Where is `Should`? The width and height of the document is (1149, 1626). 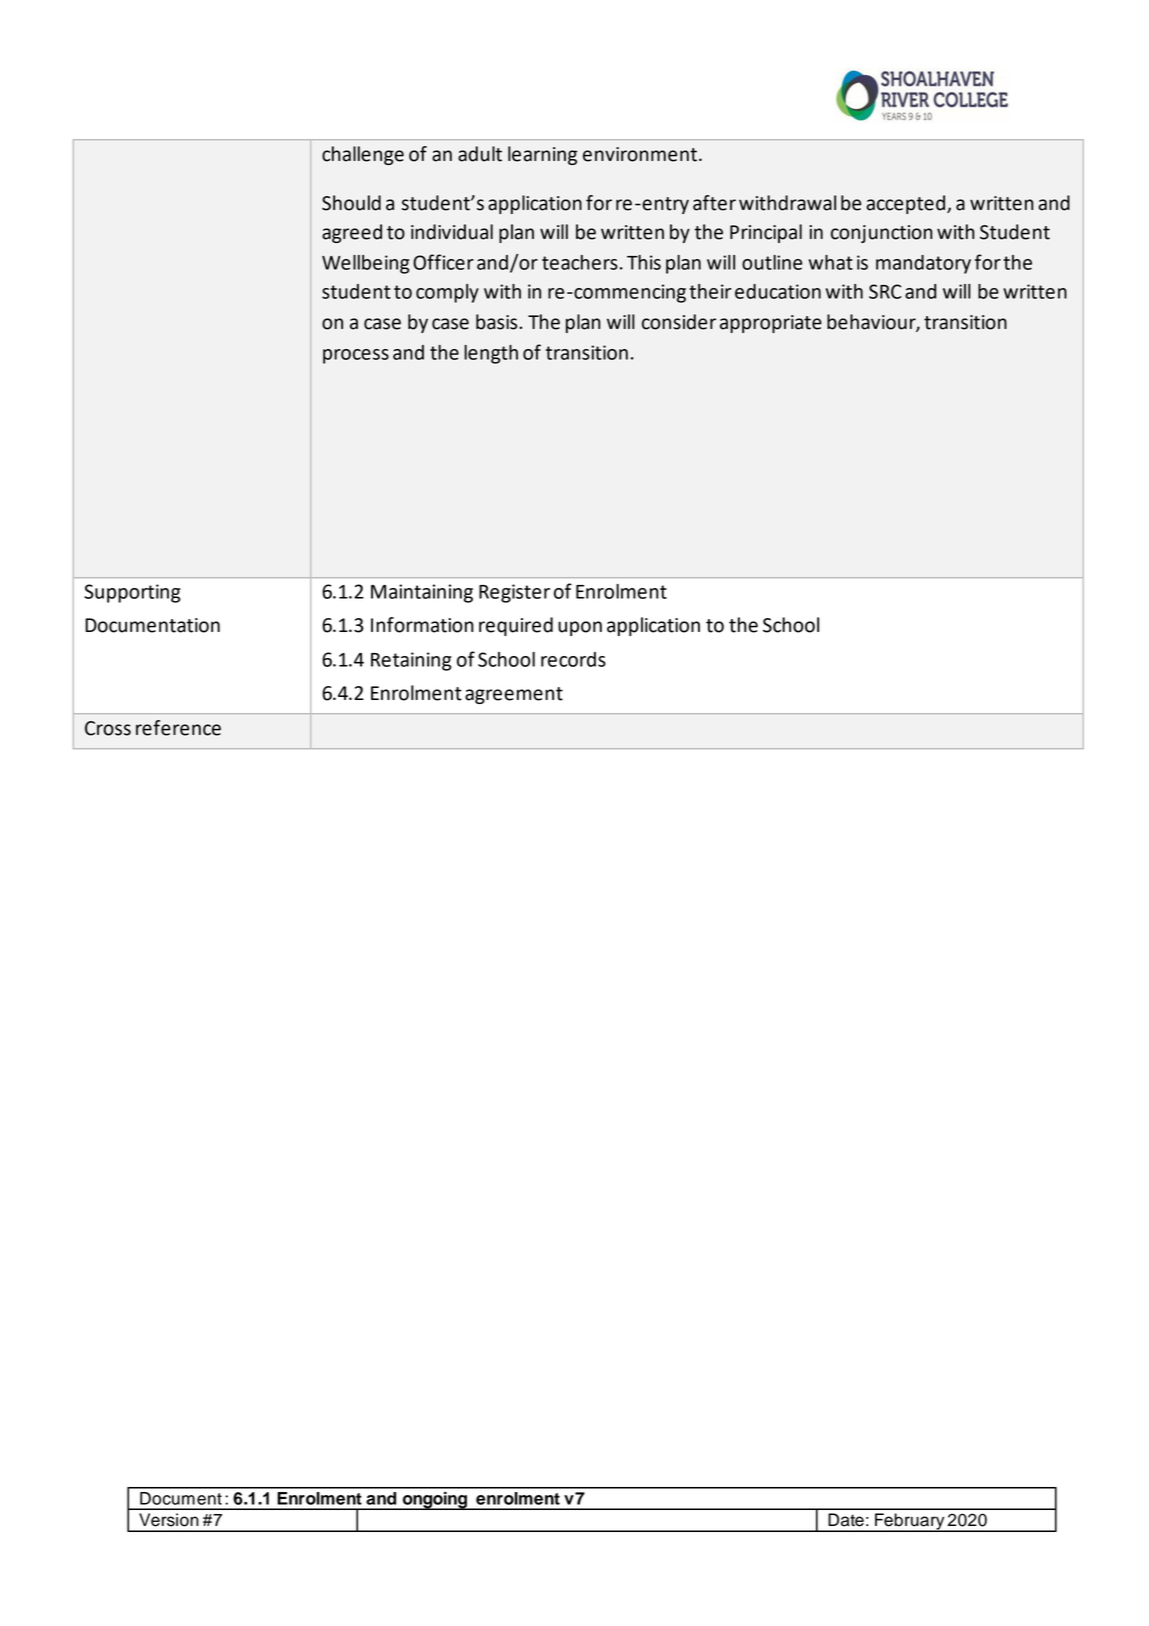
Should is located at coordinates (351, 203).
